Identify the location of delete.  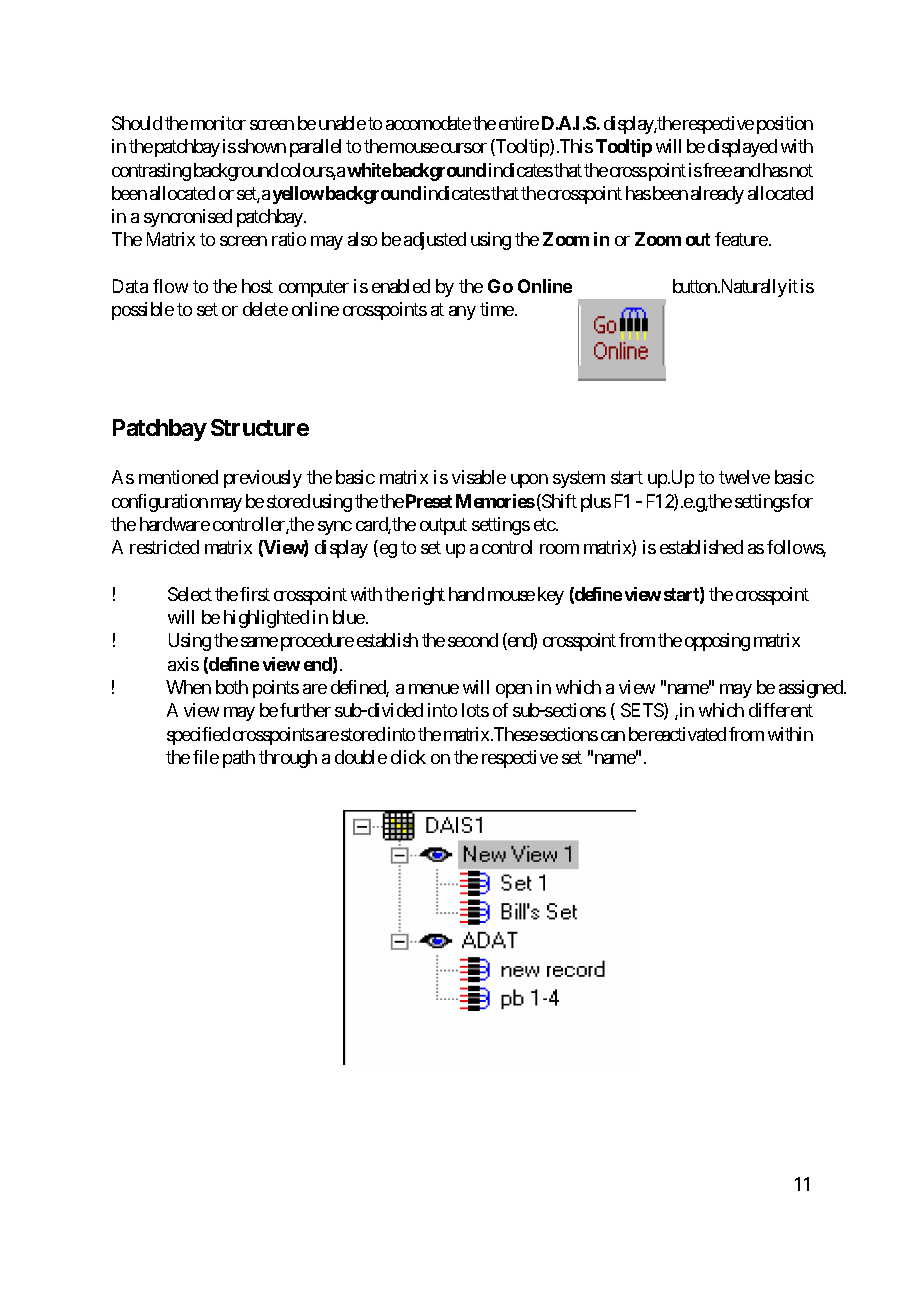
(265, 309).
